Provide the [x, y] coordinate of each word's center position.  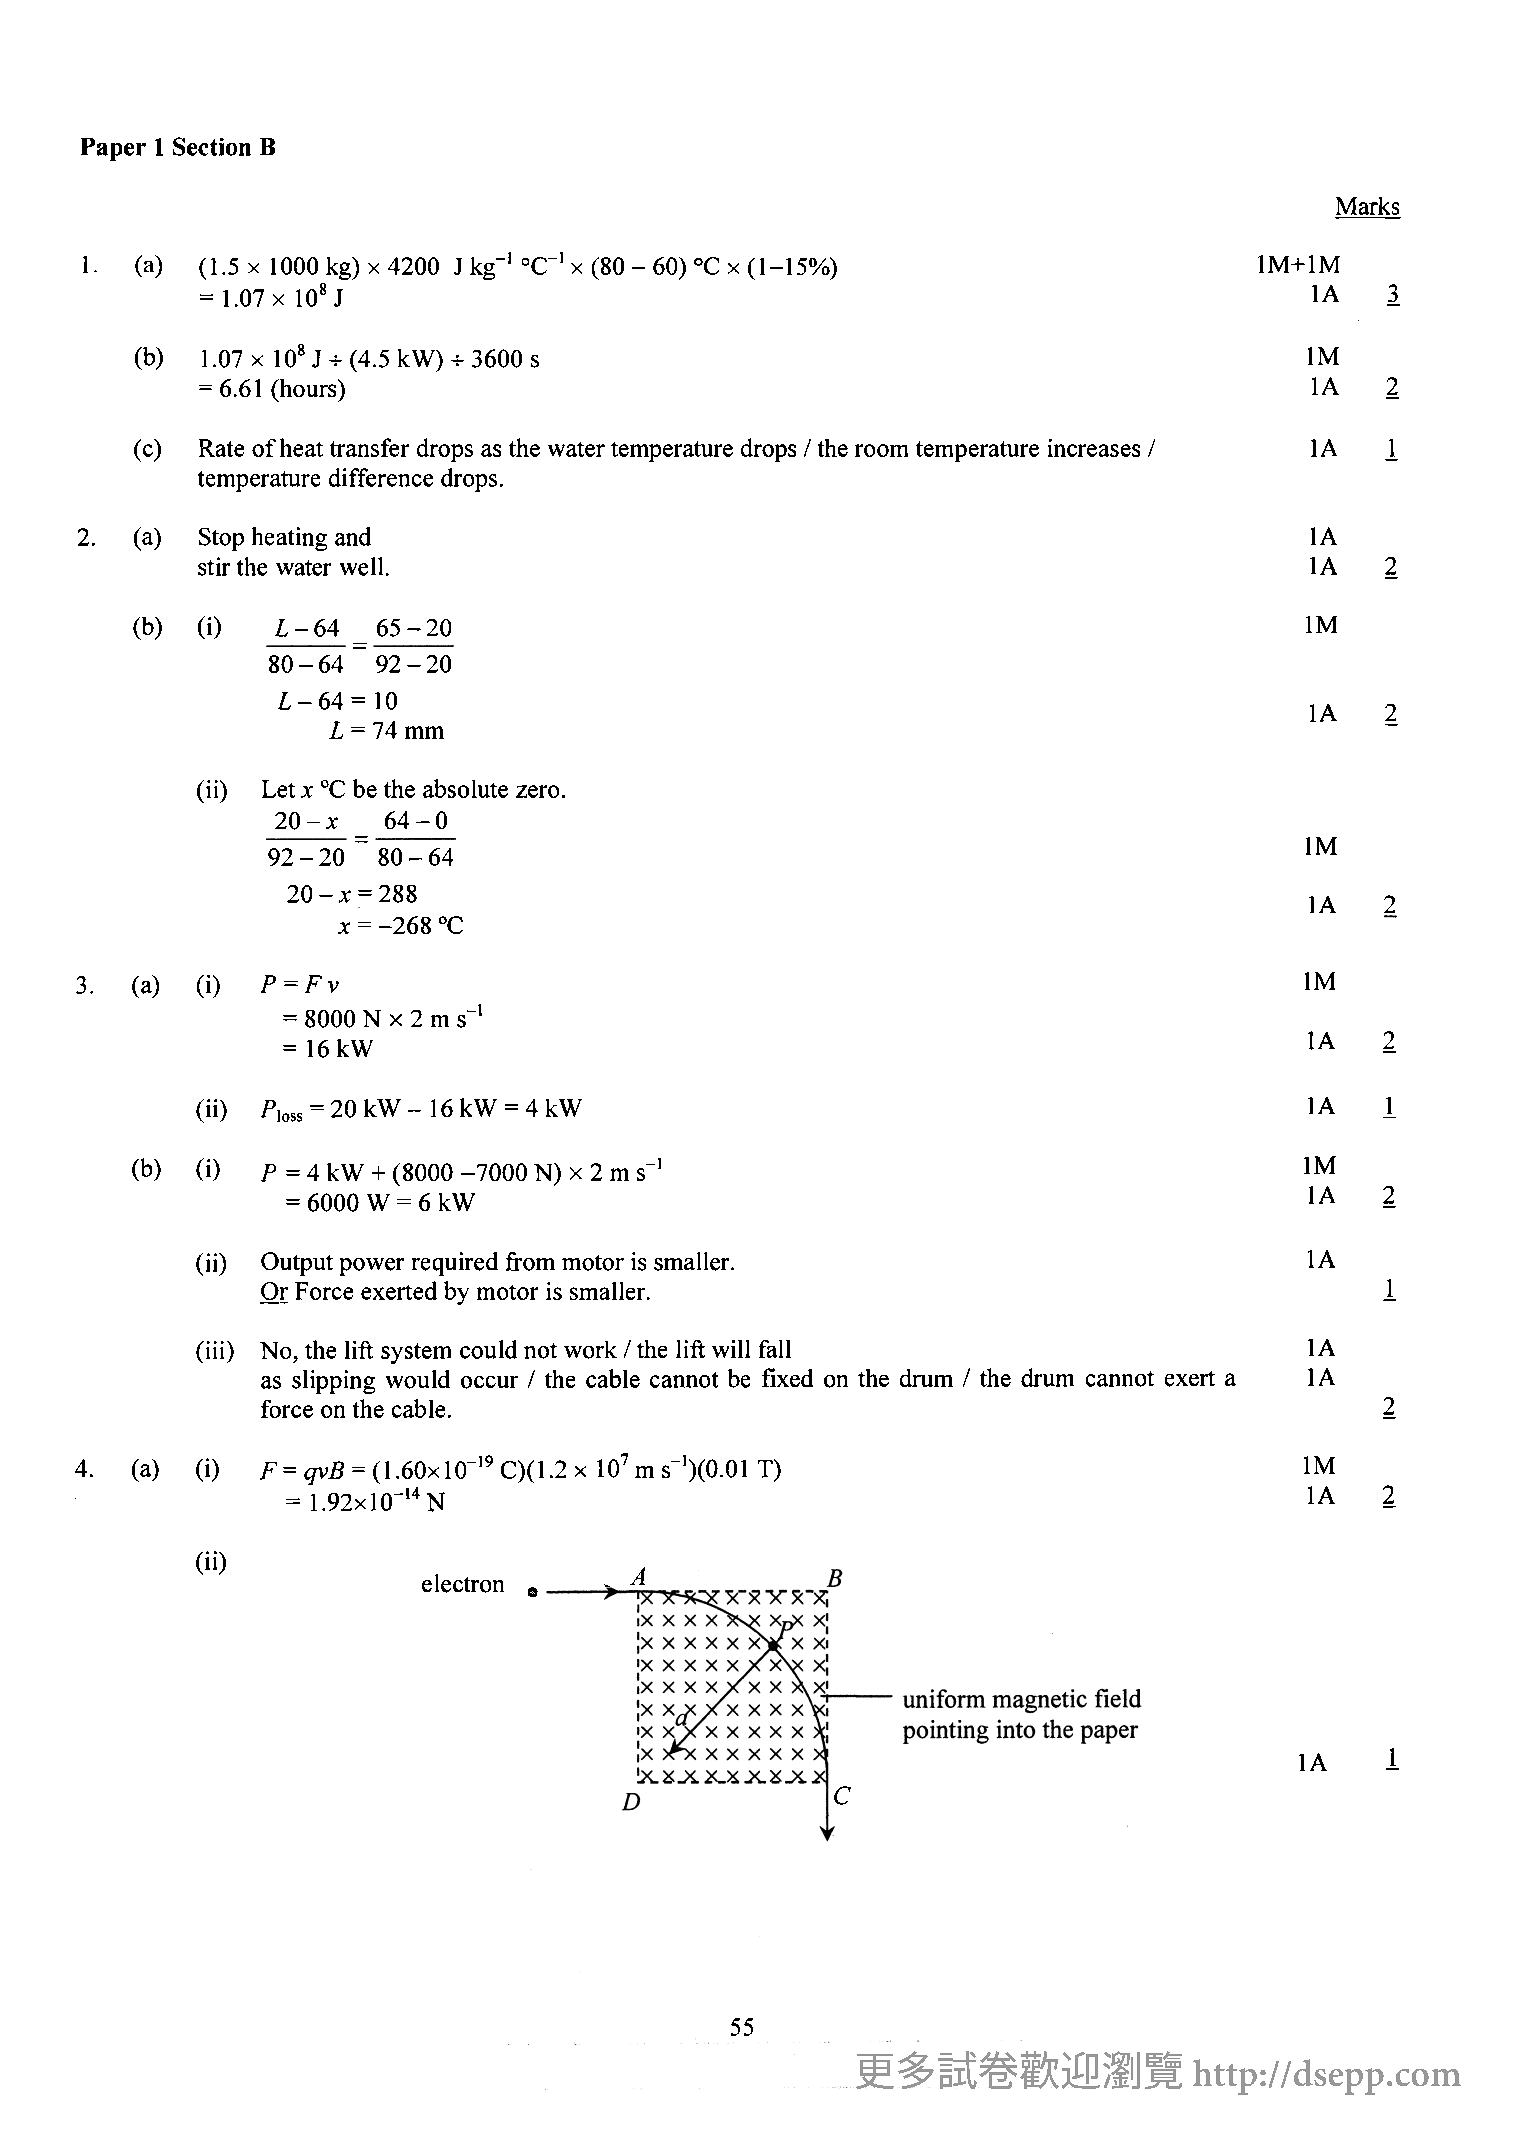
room [881, 450]
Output [297, 1264]
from [530, 1261]
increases [1094, 448]
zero [537, 791]
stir [214, 566]
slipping [333, 1382]
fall [775, 1349]
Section [212, 146]
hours [308, 388]
